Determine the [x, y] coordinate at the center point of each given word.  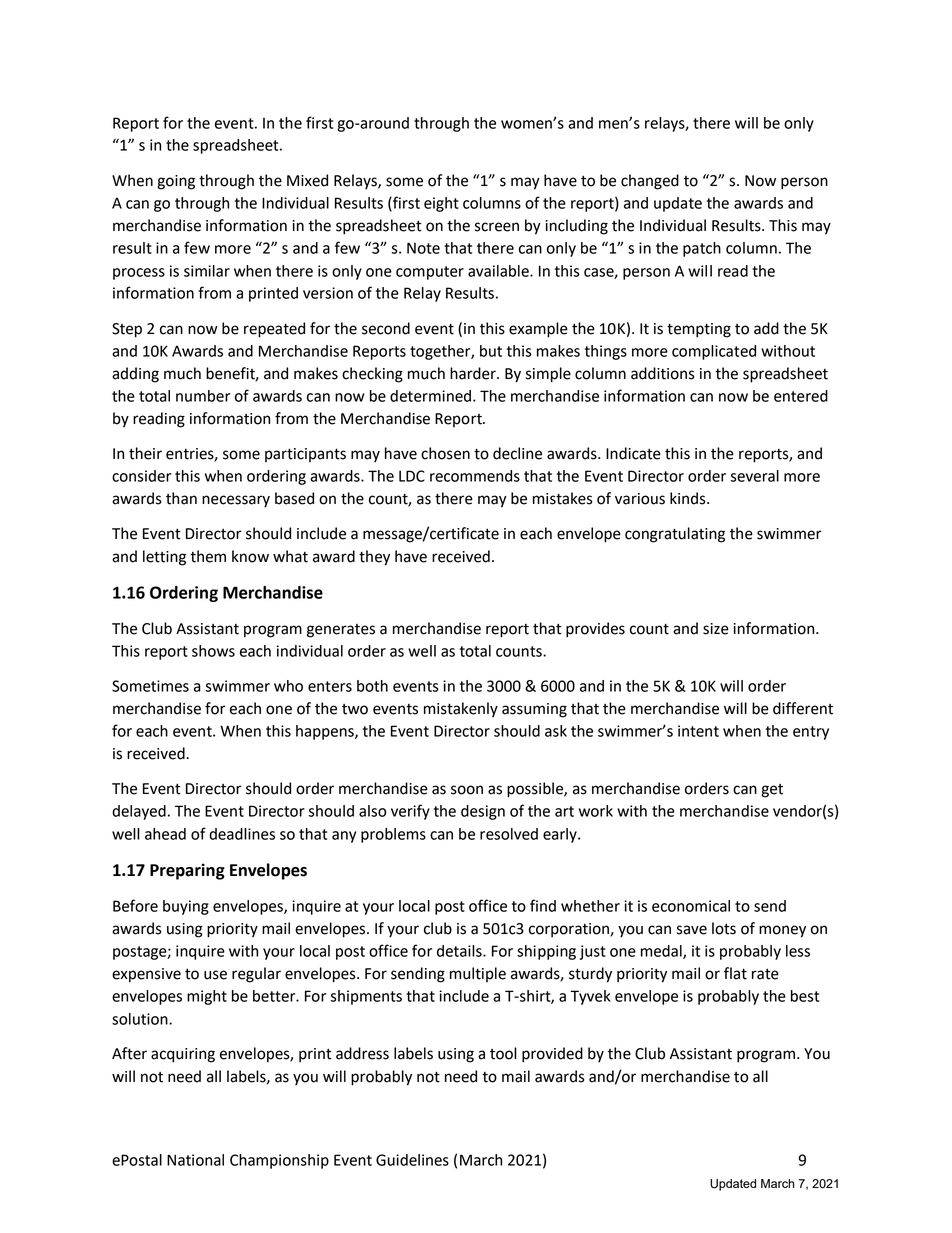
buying [186, 907]
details [460, 951]
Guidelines [412, 1160]
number [203, 396]
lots [724, 928]
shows [213, 651]
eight [441, 204]
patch [702, 249]
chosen [445, 453]
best [805, 996]
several [754, 476]
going [176, 182]
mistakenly [461, 710]
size [716, 629]
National [195, 1160]
